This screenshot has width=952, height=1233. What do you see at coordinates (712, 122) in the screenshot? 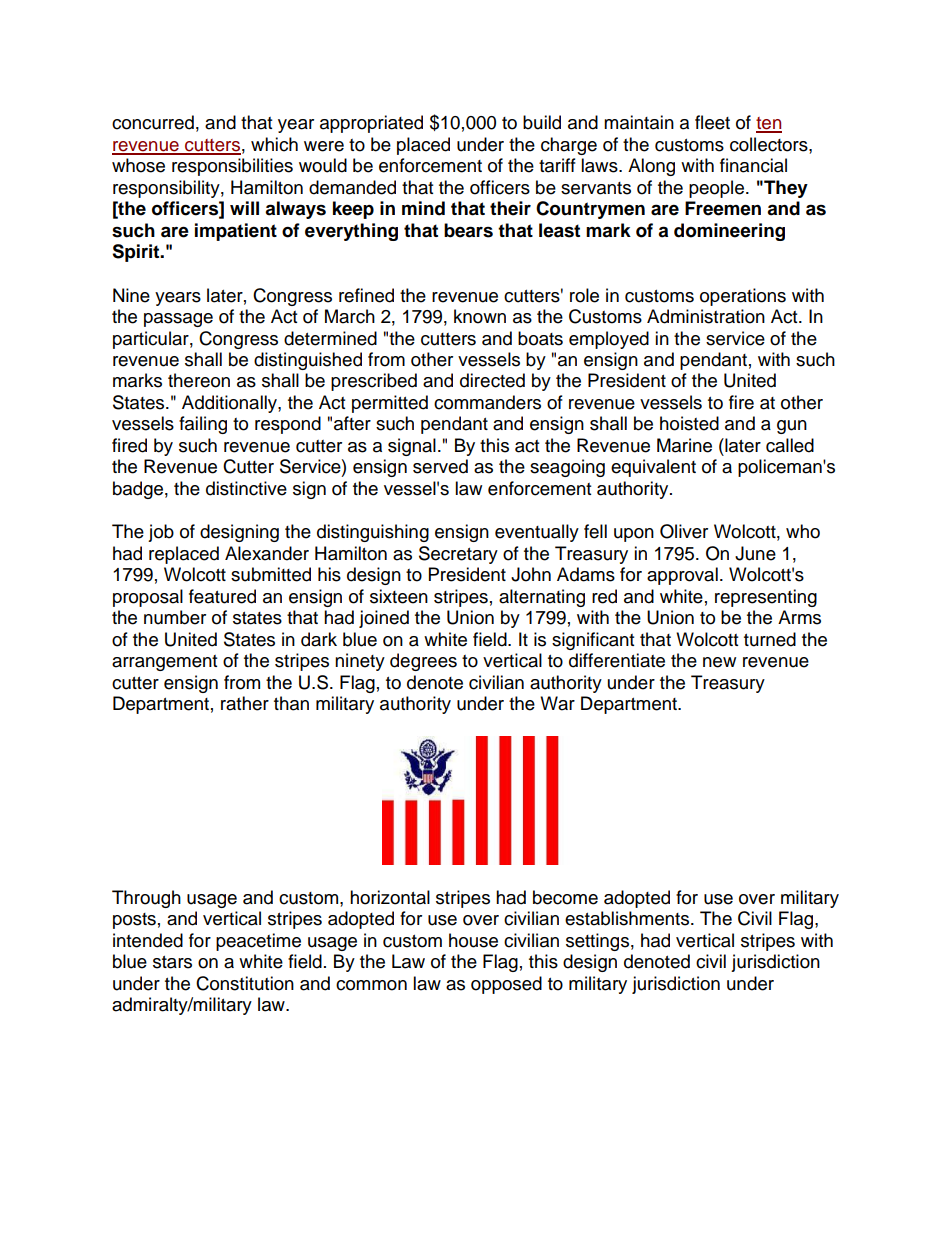
I see `fleet` at bounding box center [712, 122].
